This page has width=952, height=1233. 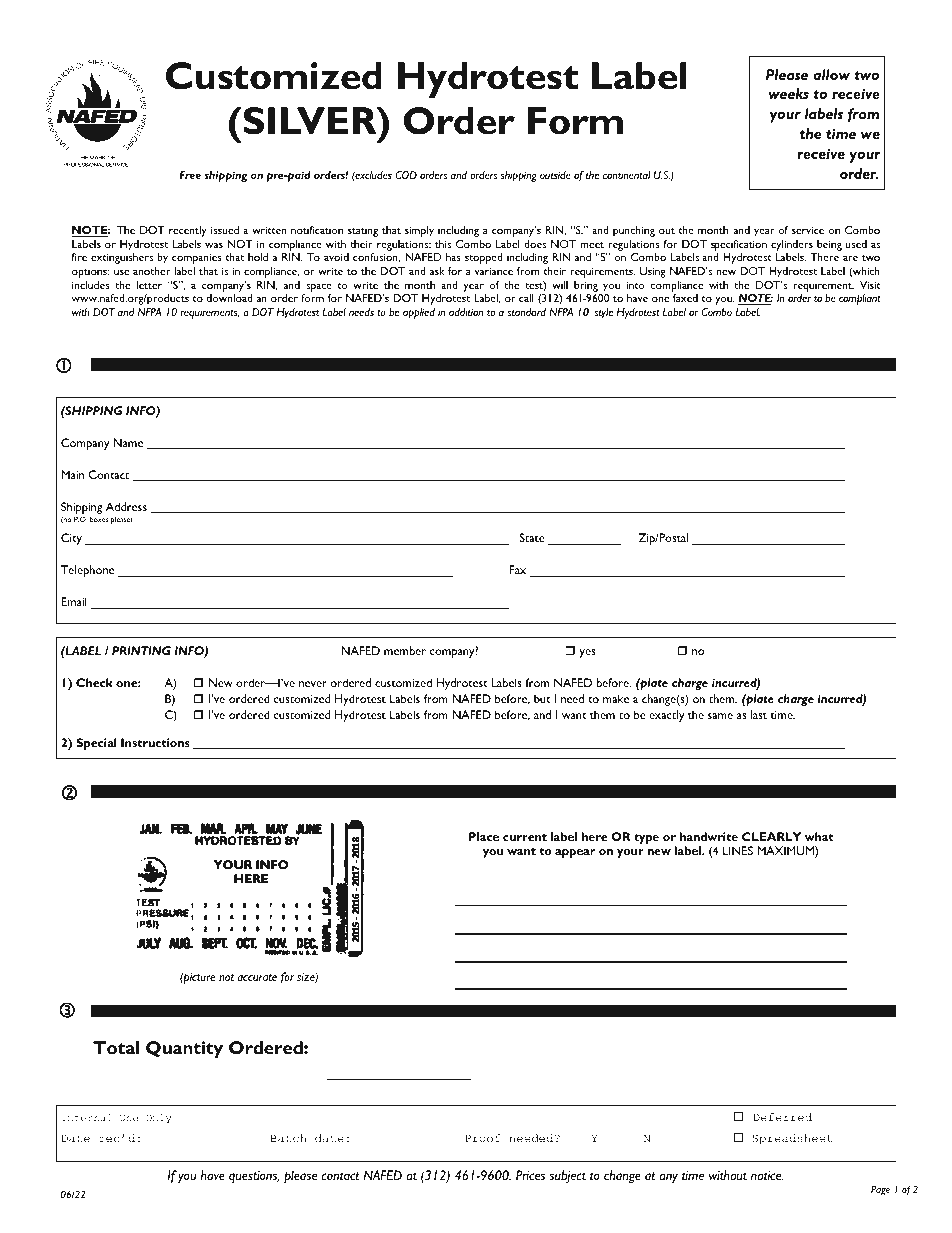 I want to click on Free, so click(x=190, y=175).
